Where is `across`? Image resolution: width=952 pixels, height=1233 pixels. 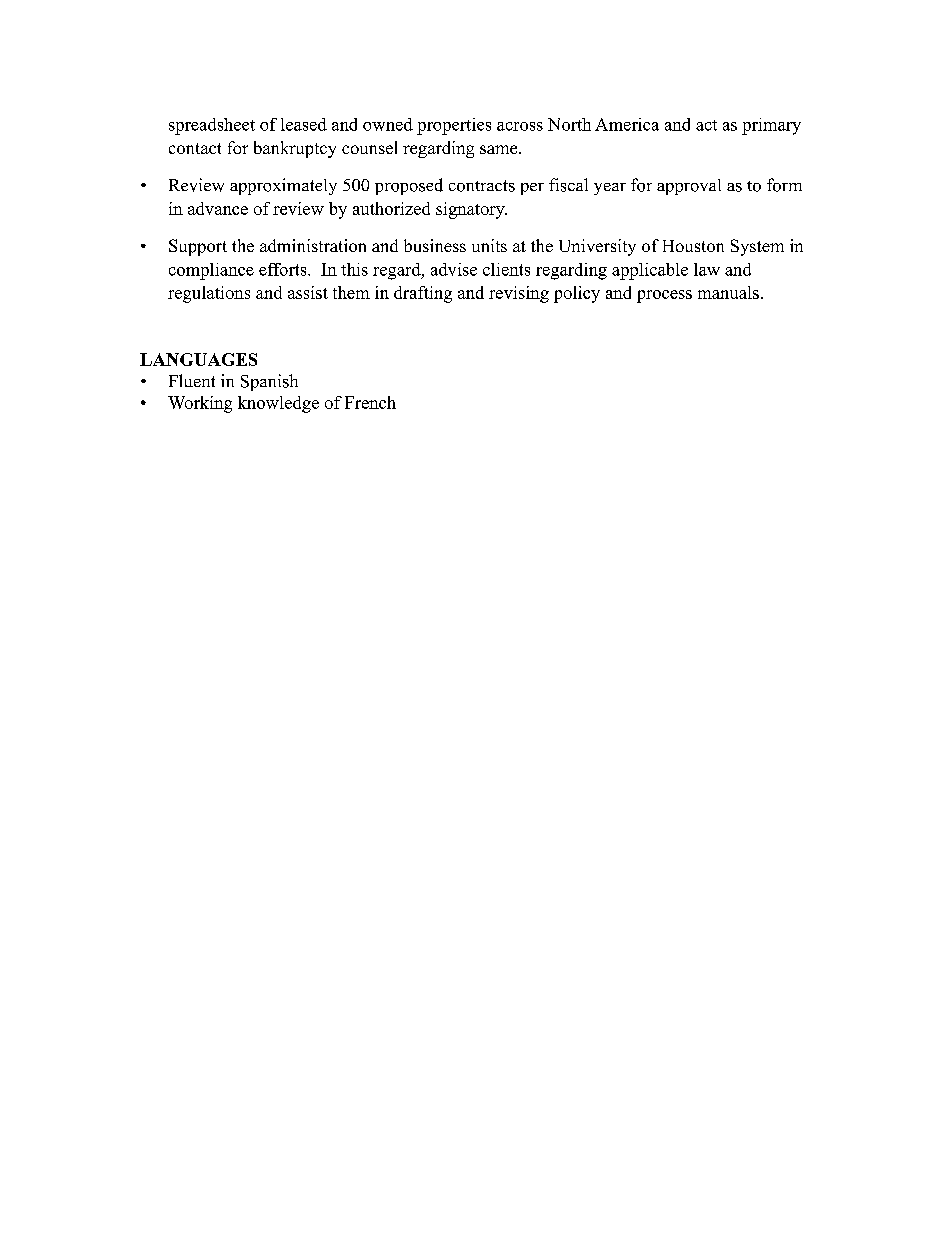
across is located at coordinates (520, 126).
